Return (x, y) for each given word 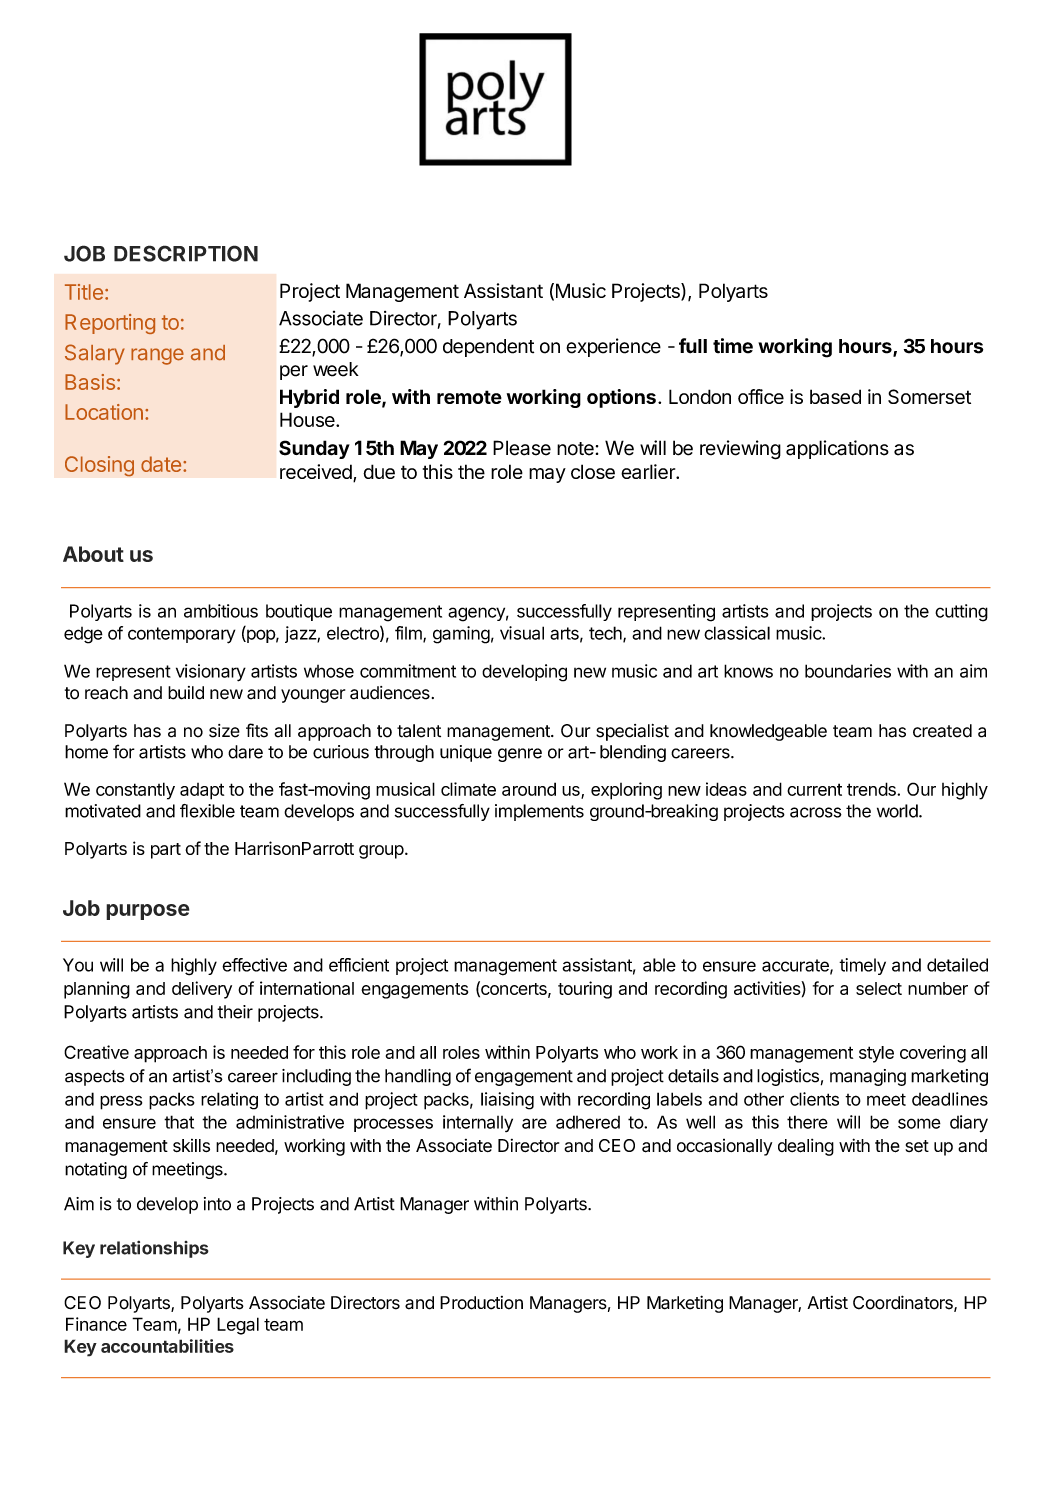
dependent (488, 348)
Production (481, 1303)
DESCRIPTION (186, 253)
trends (872, 789)
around (529, 789)
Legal (238, 1326)
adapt (202, 791)
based (835, 396)
